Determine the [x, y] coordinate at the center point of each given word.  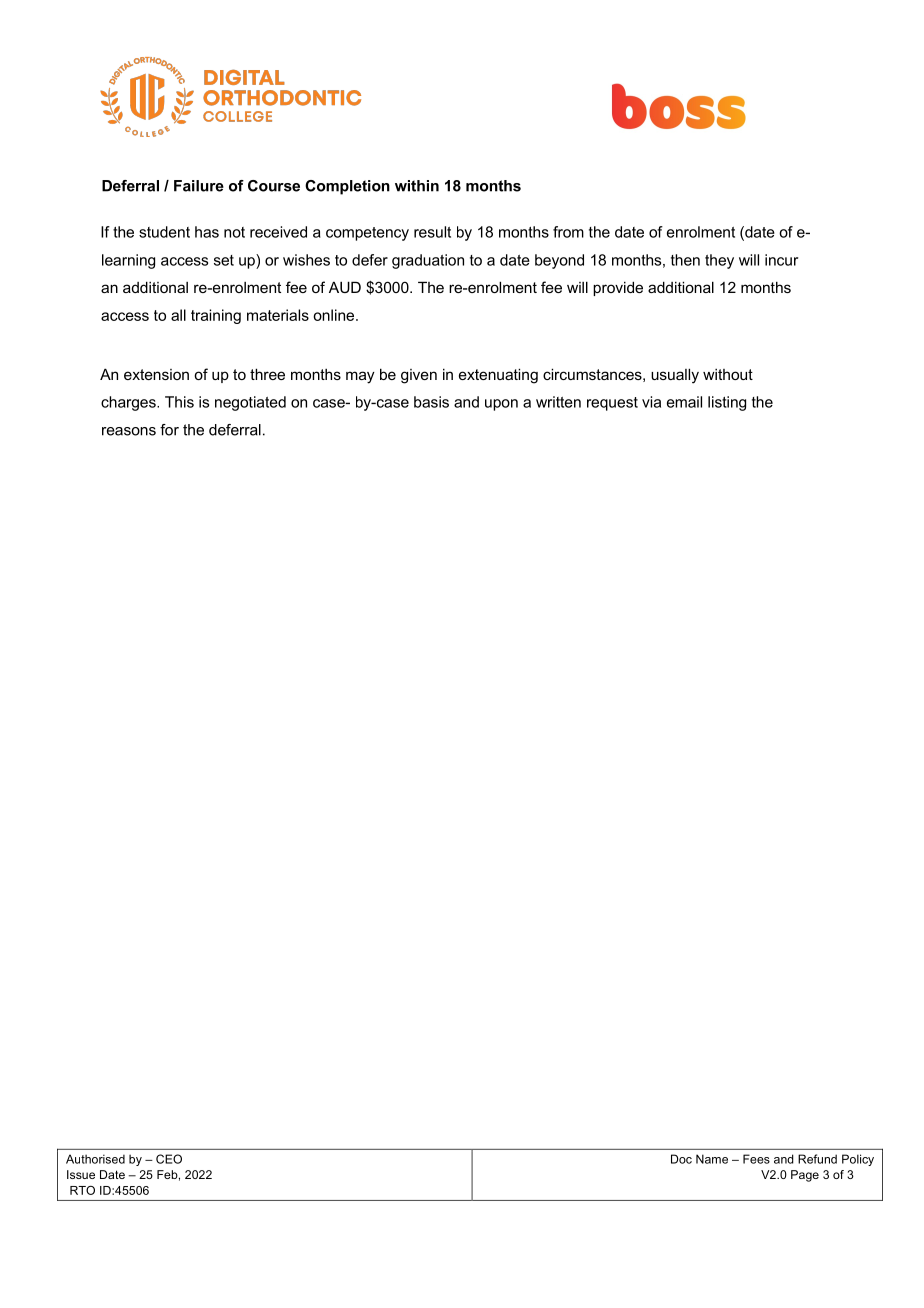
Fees [756, 1159]
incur [781, 260]
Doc [681, 1159]
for [169, 430]
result [432, 232]
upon [501, 405]
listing [727, 403]
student [164, 232]
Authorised [95, 1159]
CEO [169, 1159]
